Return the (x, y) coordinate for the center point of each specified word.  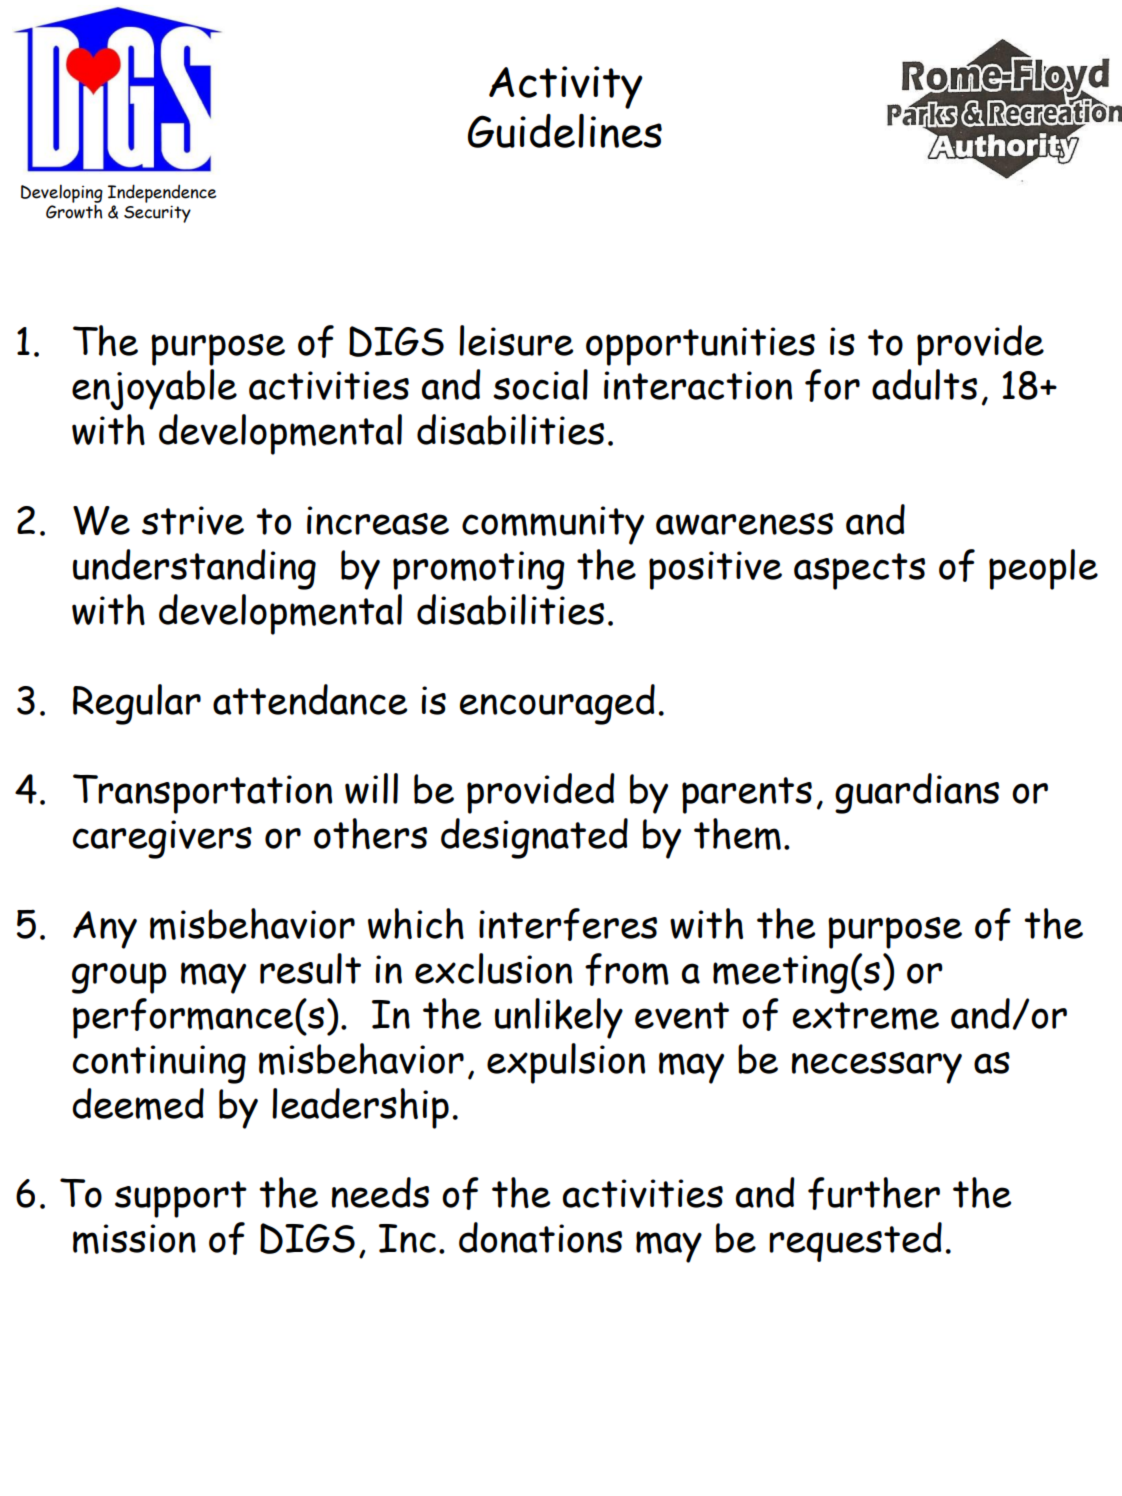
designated (534, 838)
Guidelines (565, 131)
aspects (859, 571)
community (553, 525)
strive (193, 520)
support (181, 1199)
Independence (162, 193)
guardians (917, 793)
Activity (566, 87)
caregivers (162, 839)
